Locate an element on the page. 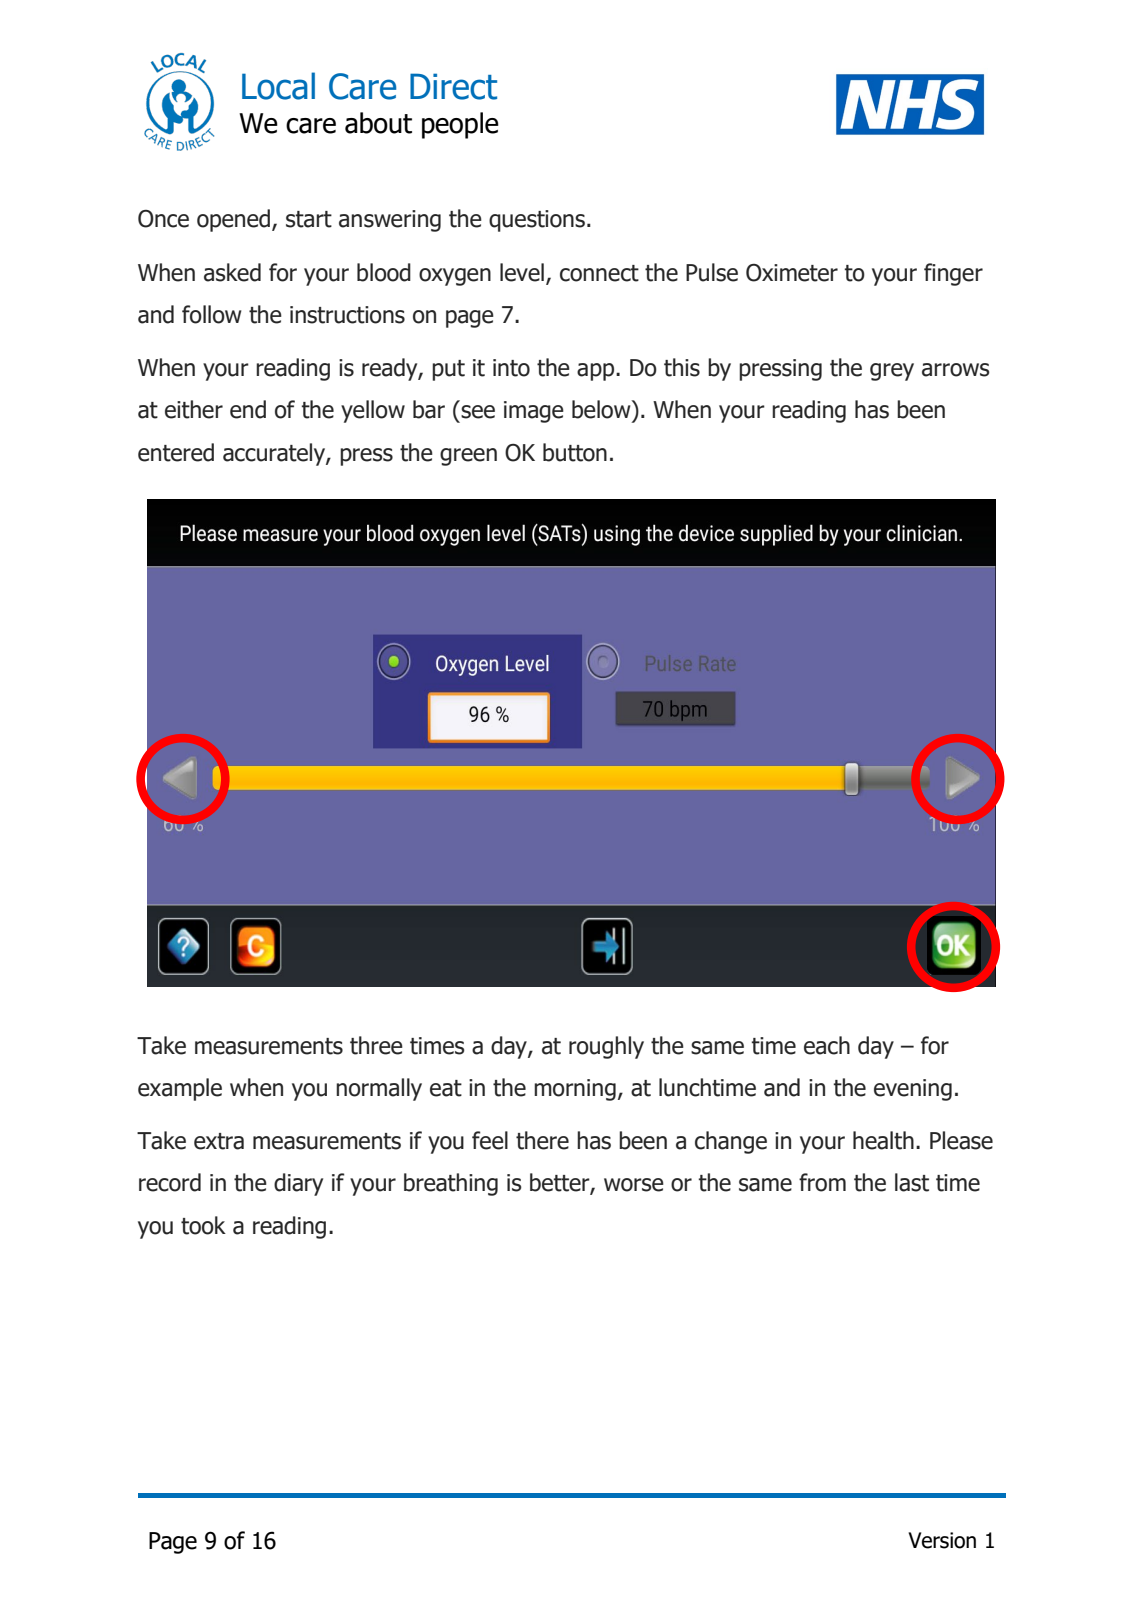 This image has height=1611, width=1139. took is located at coordinates (203, 1225).
